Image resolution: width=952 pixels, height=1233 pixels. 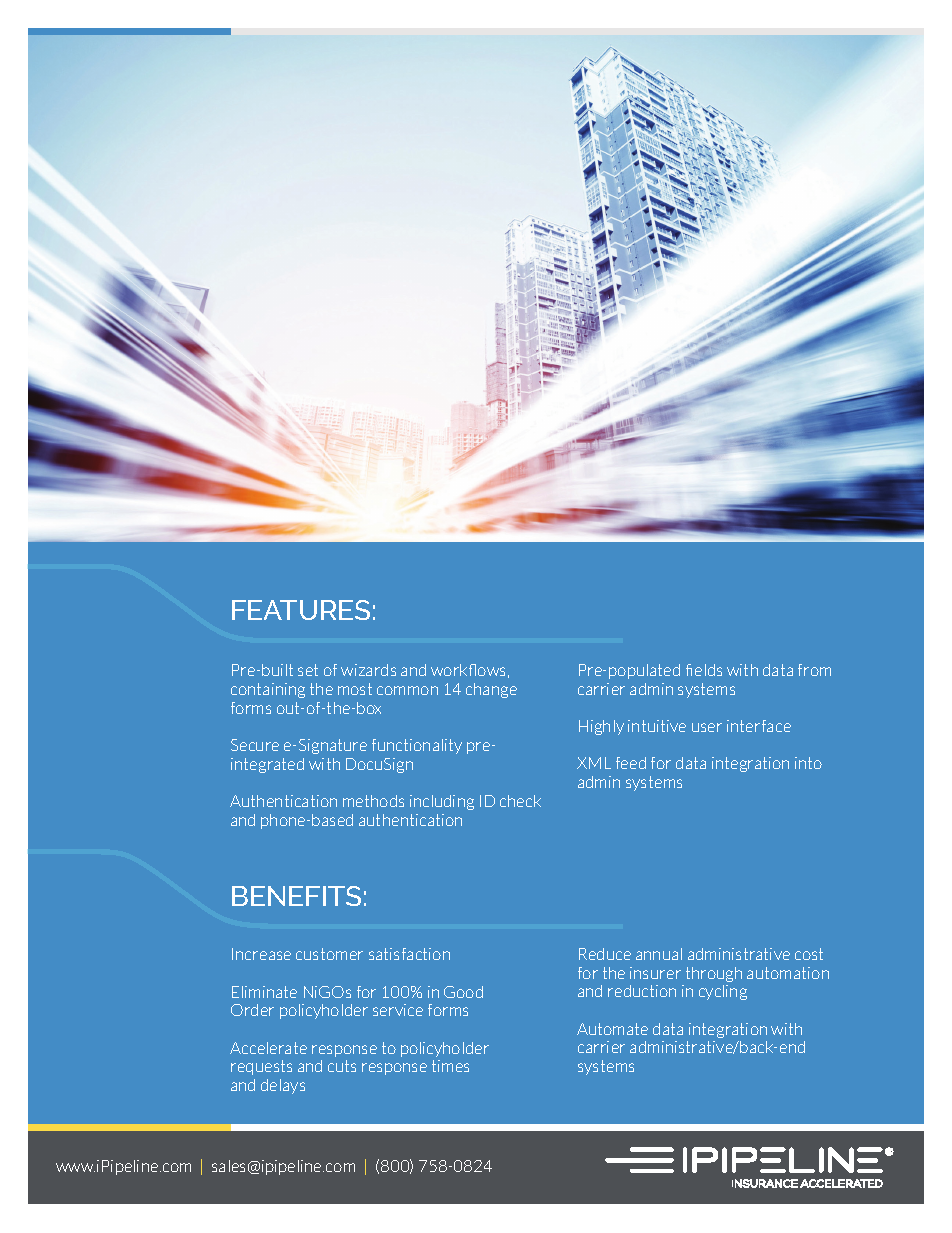 I want to click on Automate, so click(x=612, y=1029).
